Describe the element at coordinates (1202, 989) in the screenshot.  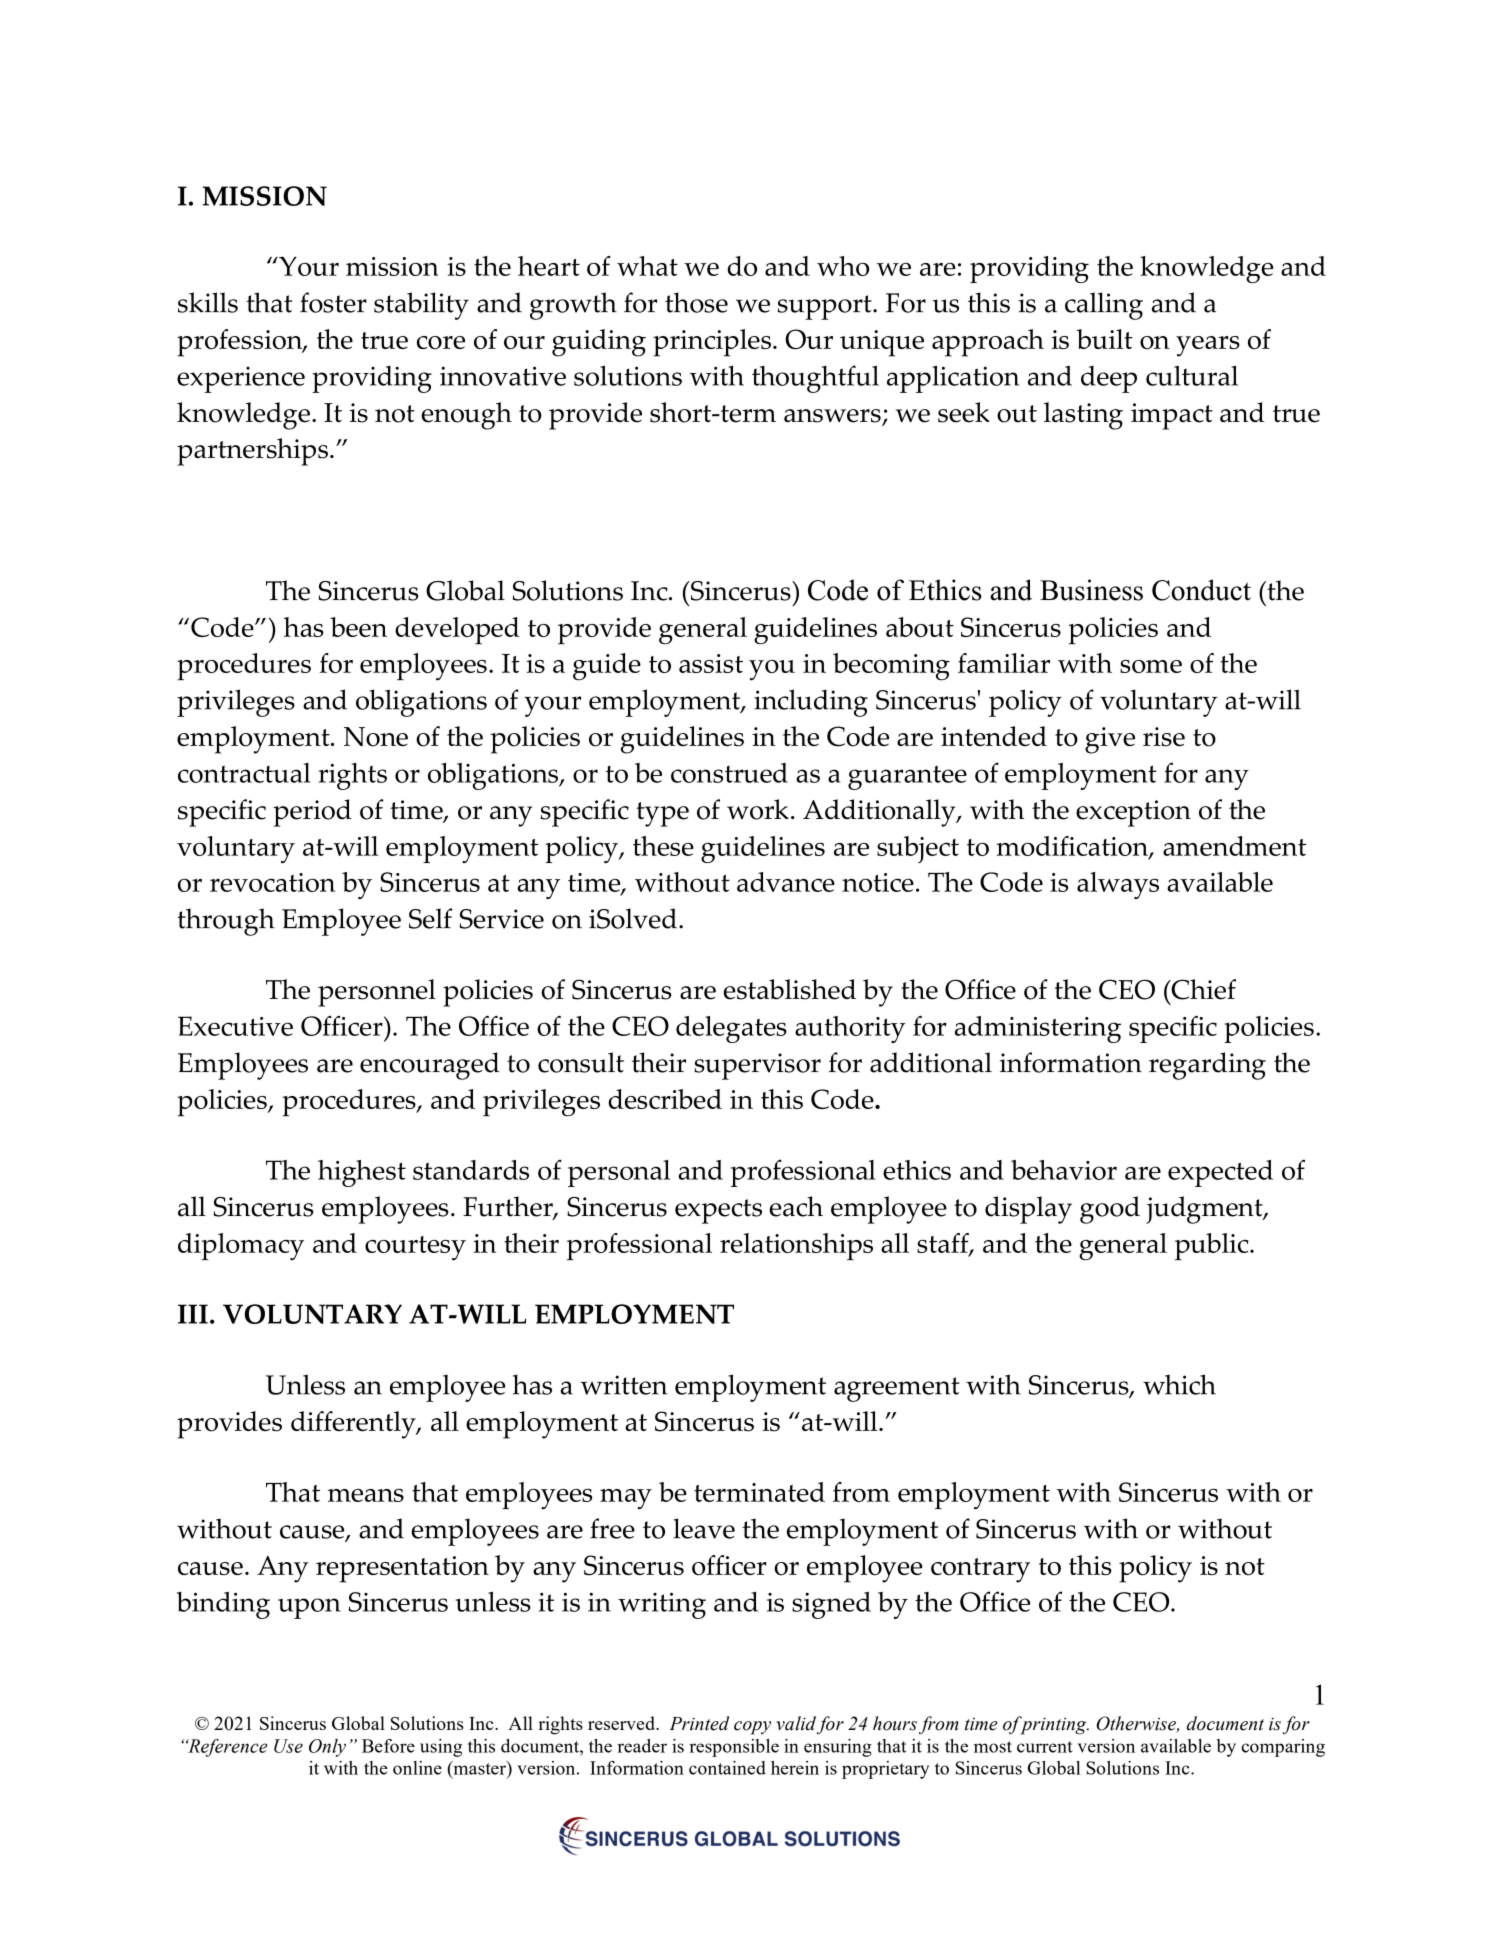
I see `Chief` at that location.
